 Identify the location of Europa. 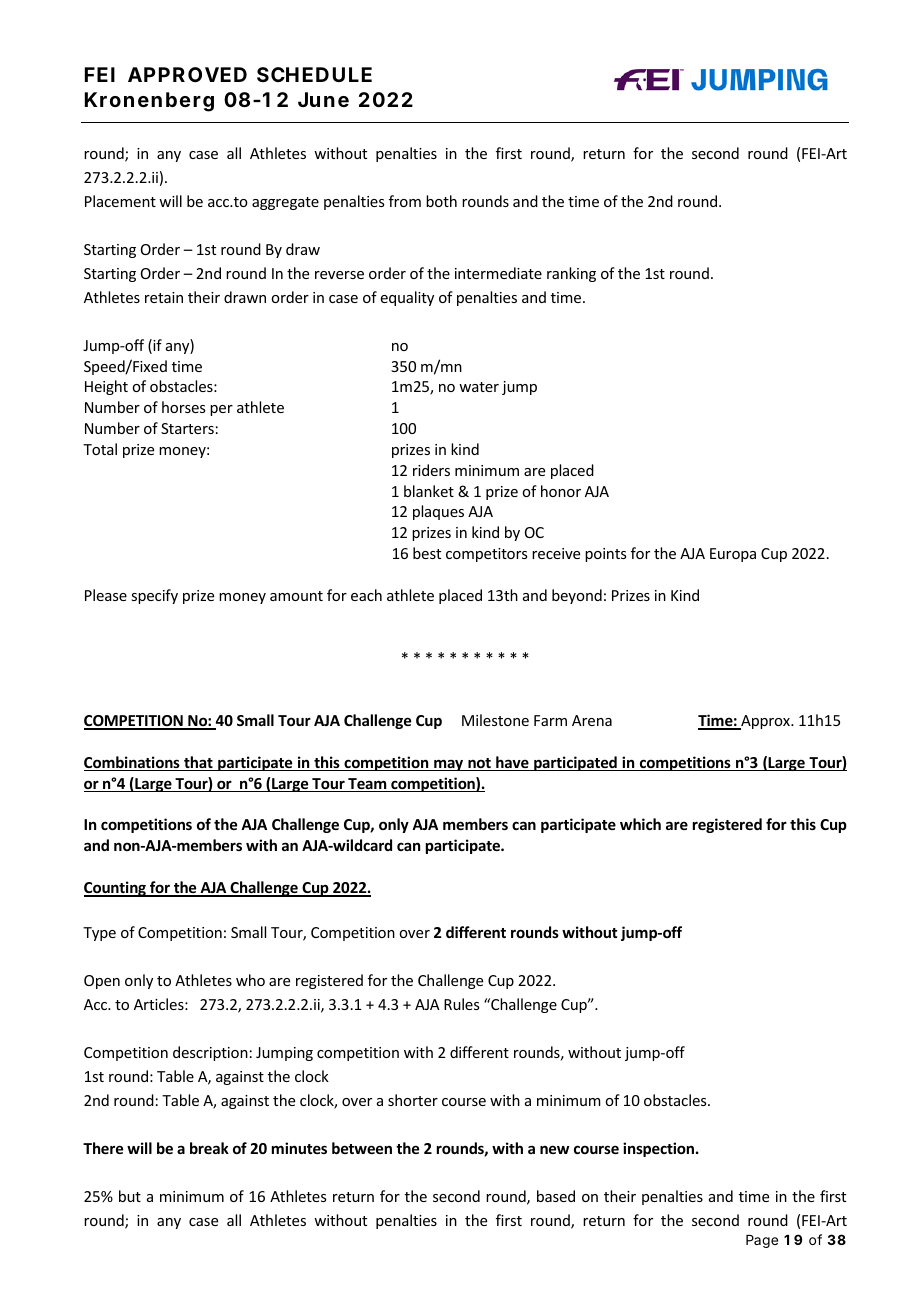
(733, 555).
